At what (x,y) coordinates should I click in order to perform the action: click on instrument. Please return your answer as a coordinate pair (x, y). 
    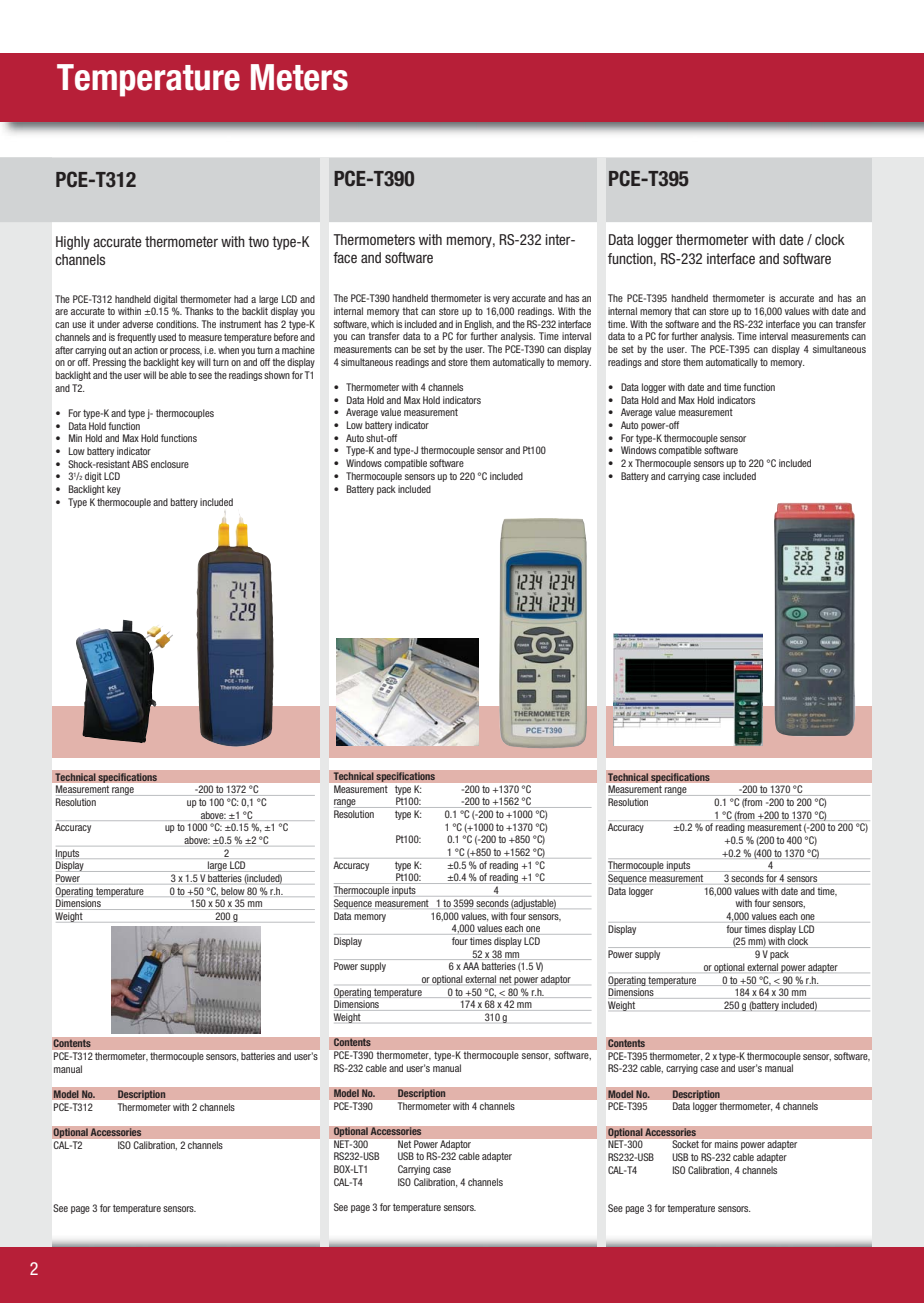
    Looking at the image, I should click on (240, 324).
